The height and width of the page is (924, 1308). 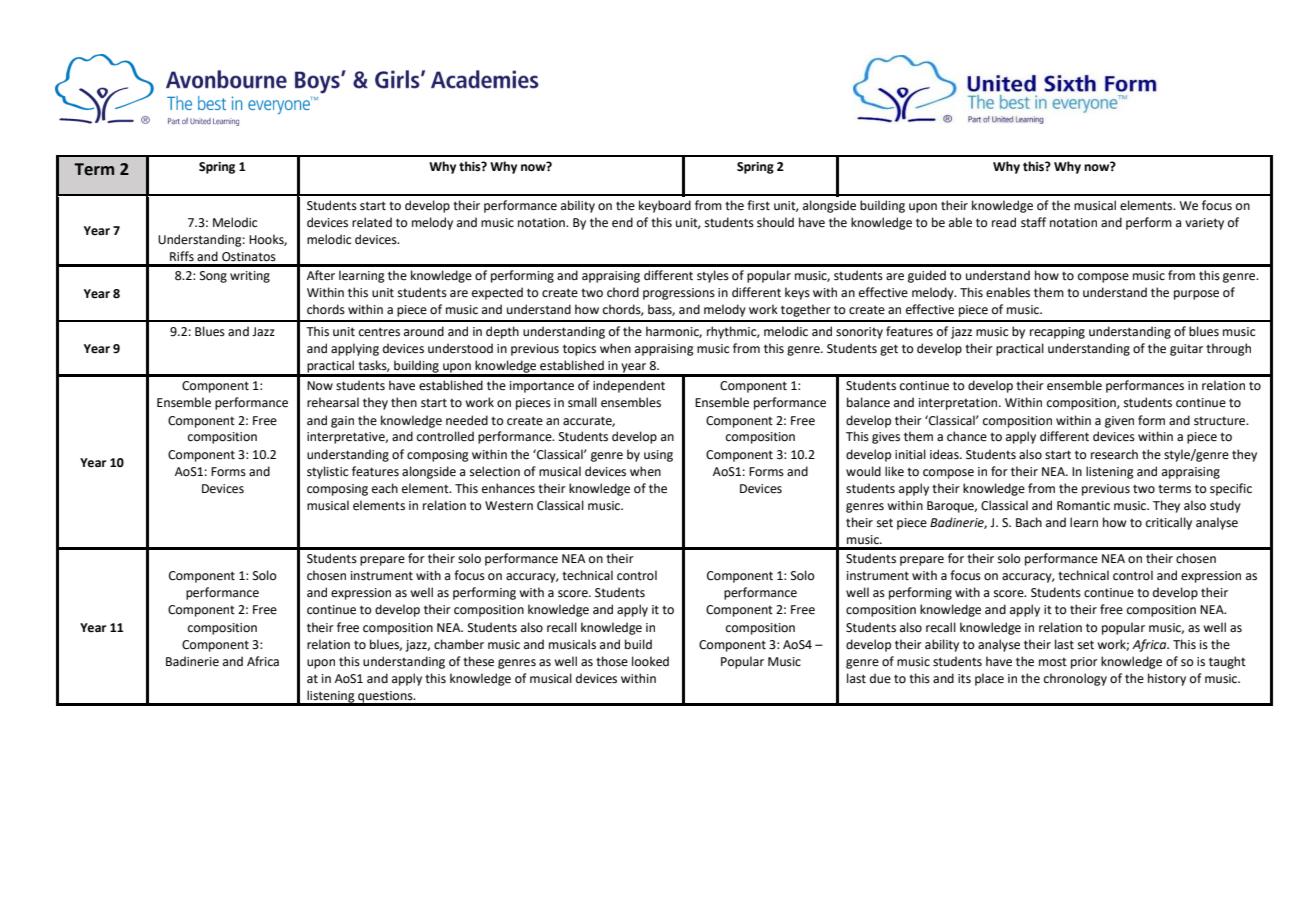 What do you see at coordinates (509, 506) in the page?
I see `Western` at bounding box center [509, 506].
